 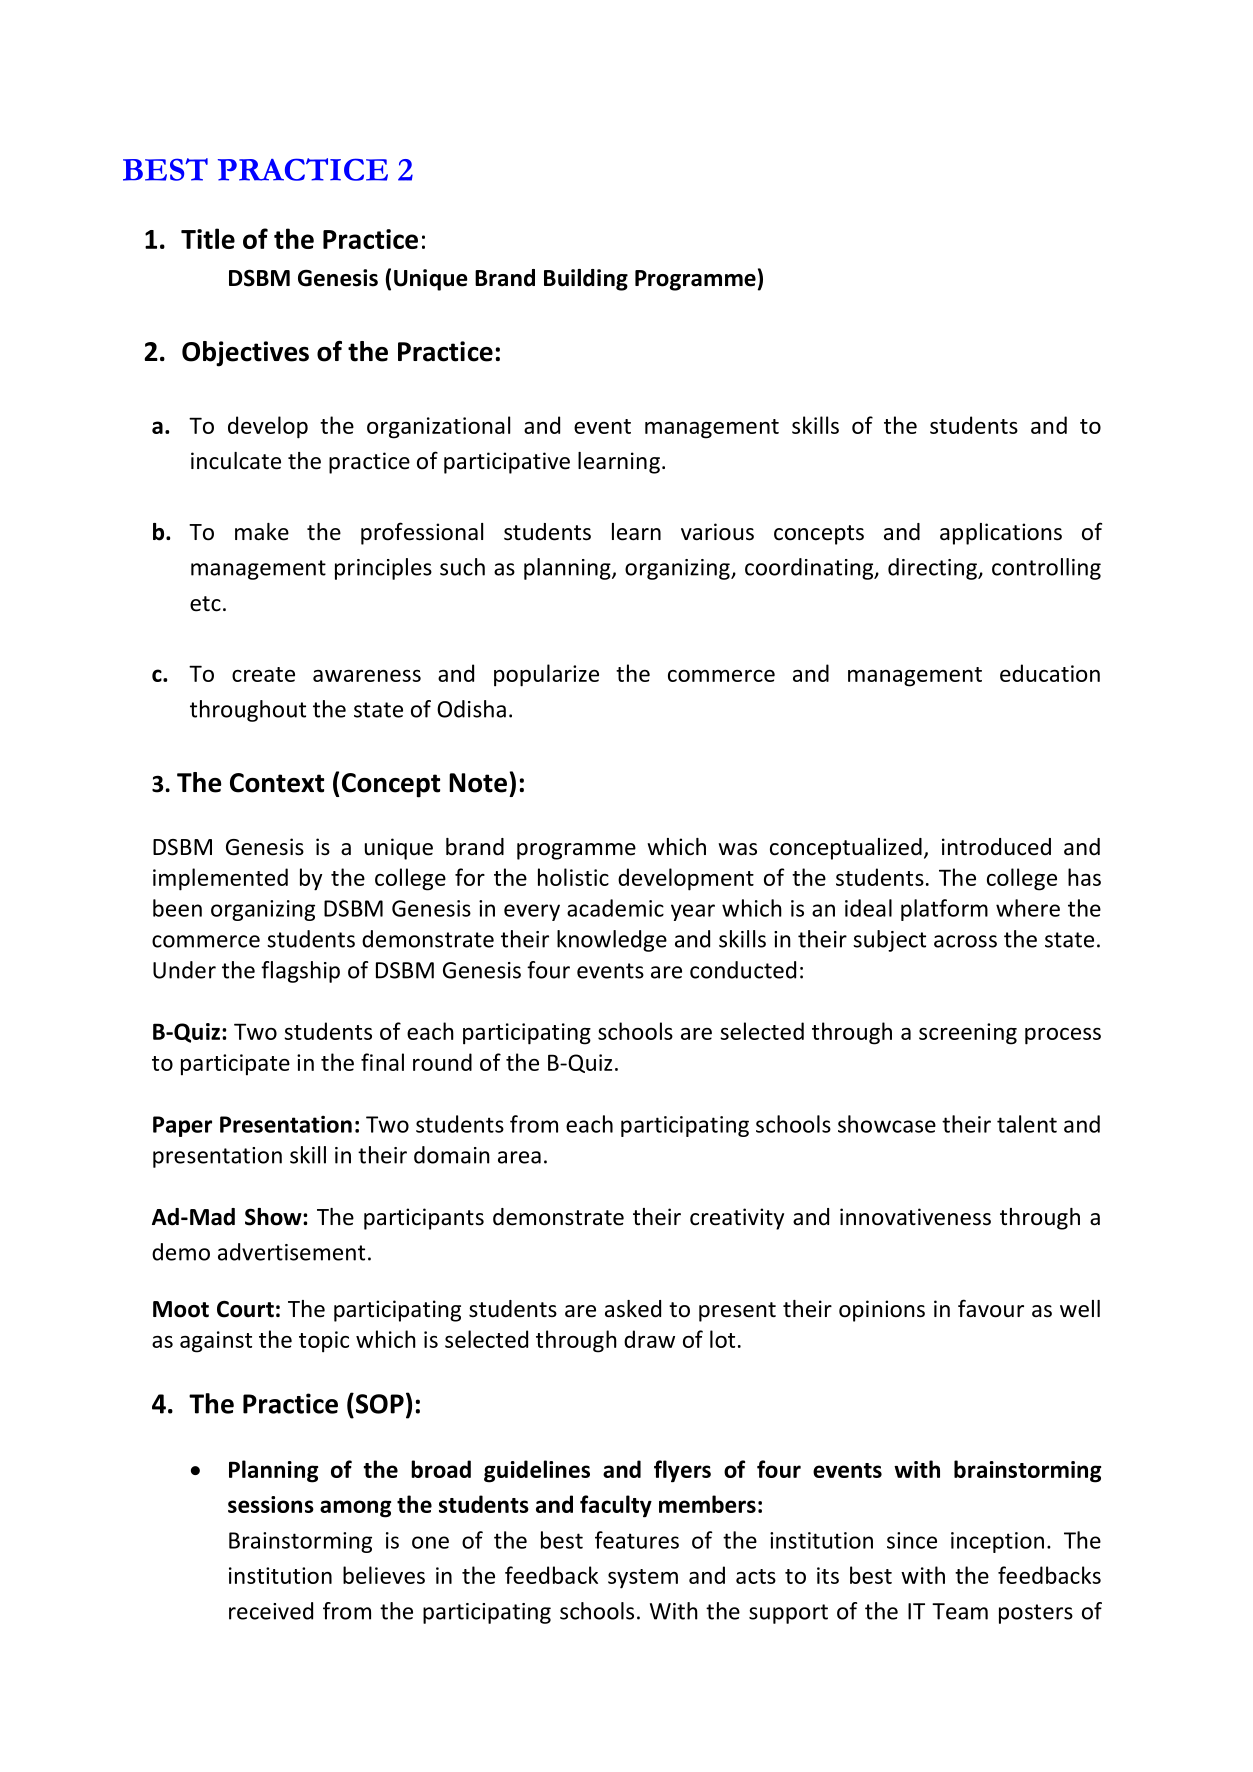 I want to click on across, so click(x=965, y=941).
